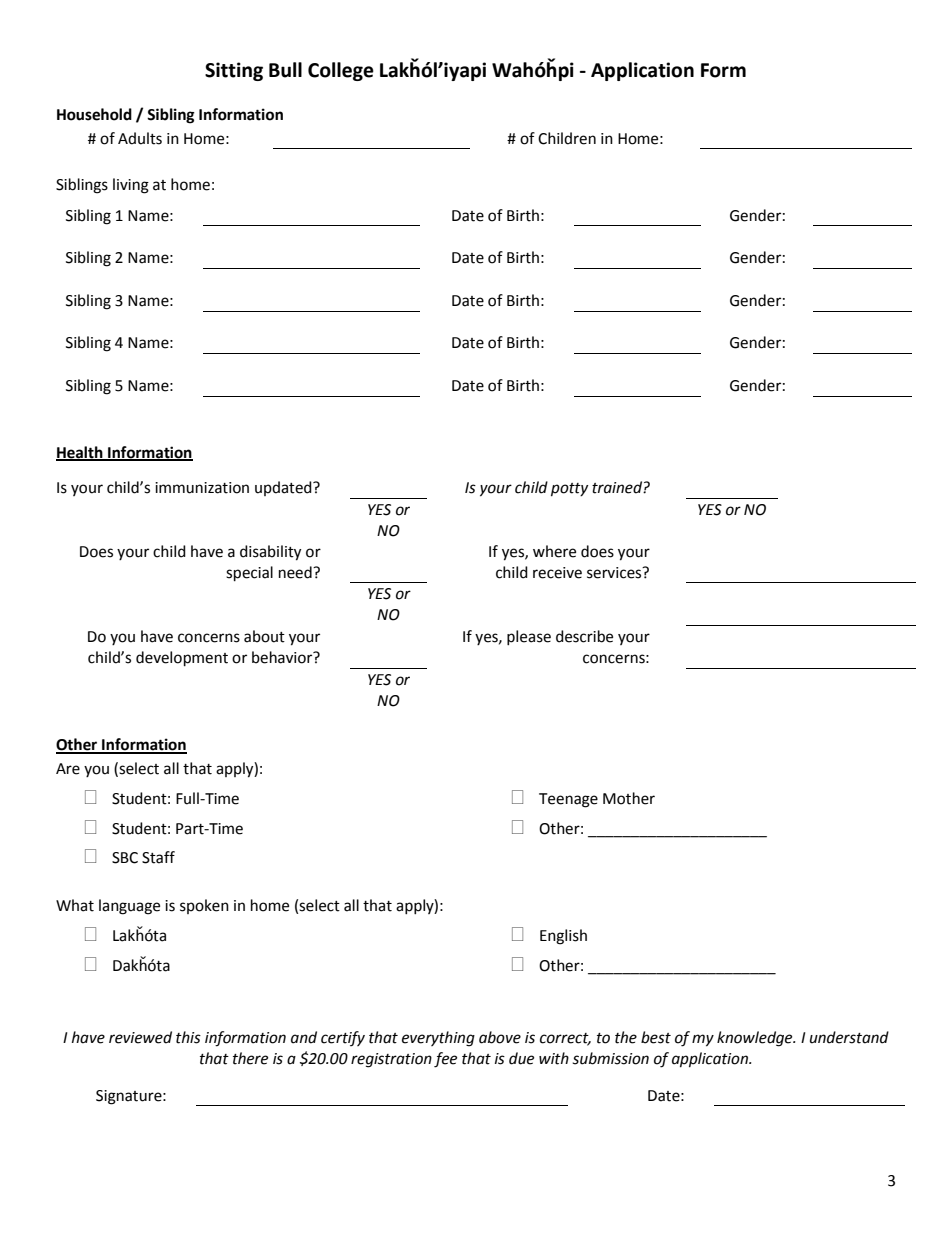 This document has height=1233, width=952. Describe the element at coordinates (140, 138) in the document. I see `Adults` at that location.
